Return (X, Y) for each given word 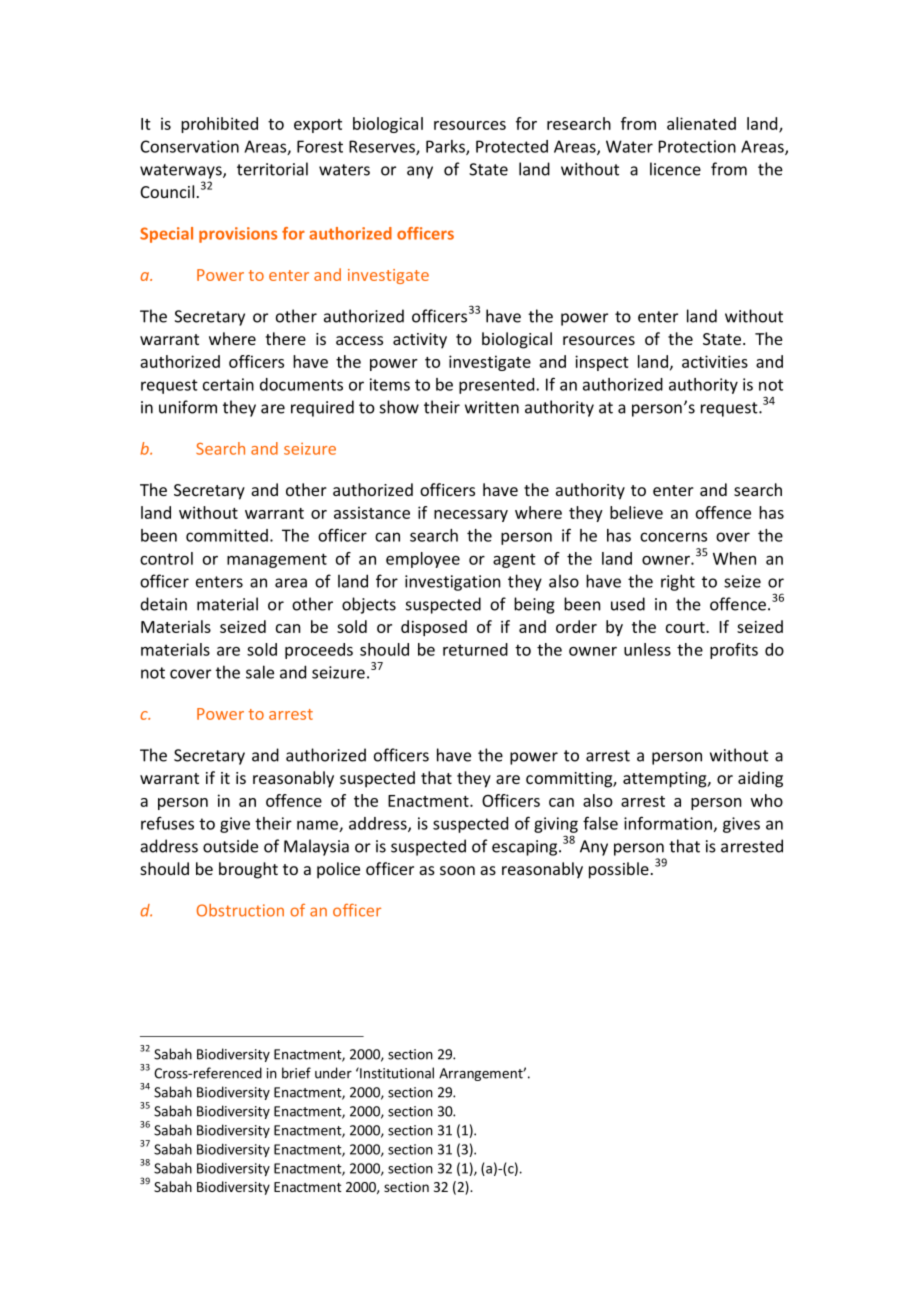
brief (296, 1073)
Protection (697, 146)
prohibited (219, 125)
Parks (446, 147)
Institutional (396, 1073)
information (668, 823)
